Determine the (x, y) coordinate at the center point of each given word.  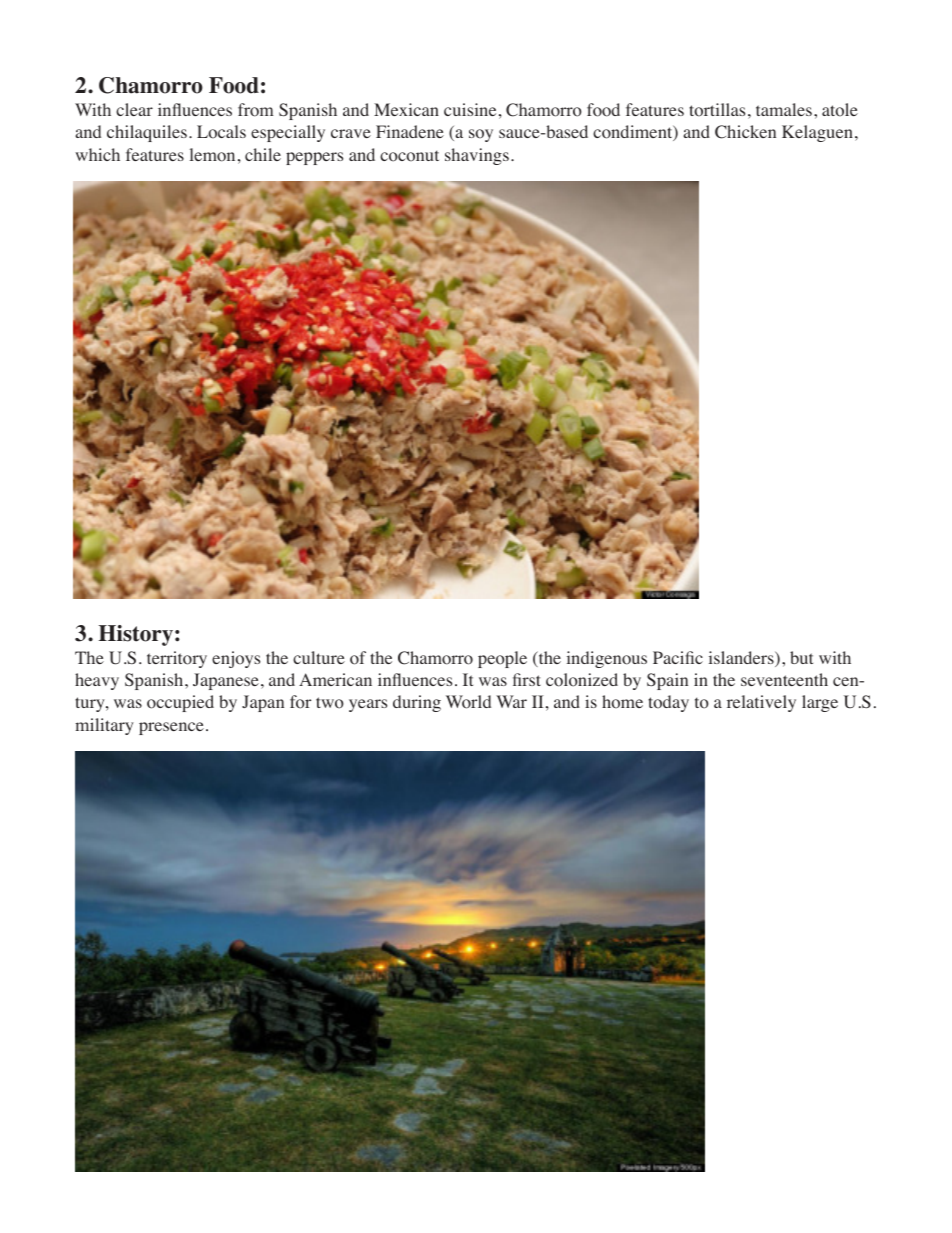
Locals (221, 132)
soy (481, 135)
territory (177, 659)
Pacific (678, 657)
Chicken (745, 132)
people (502, 659)
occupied (180, 703)
